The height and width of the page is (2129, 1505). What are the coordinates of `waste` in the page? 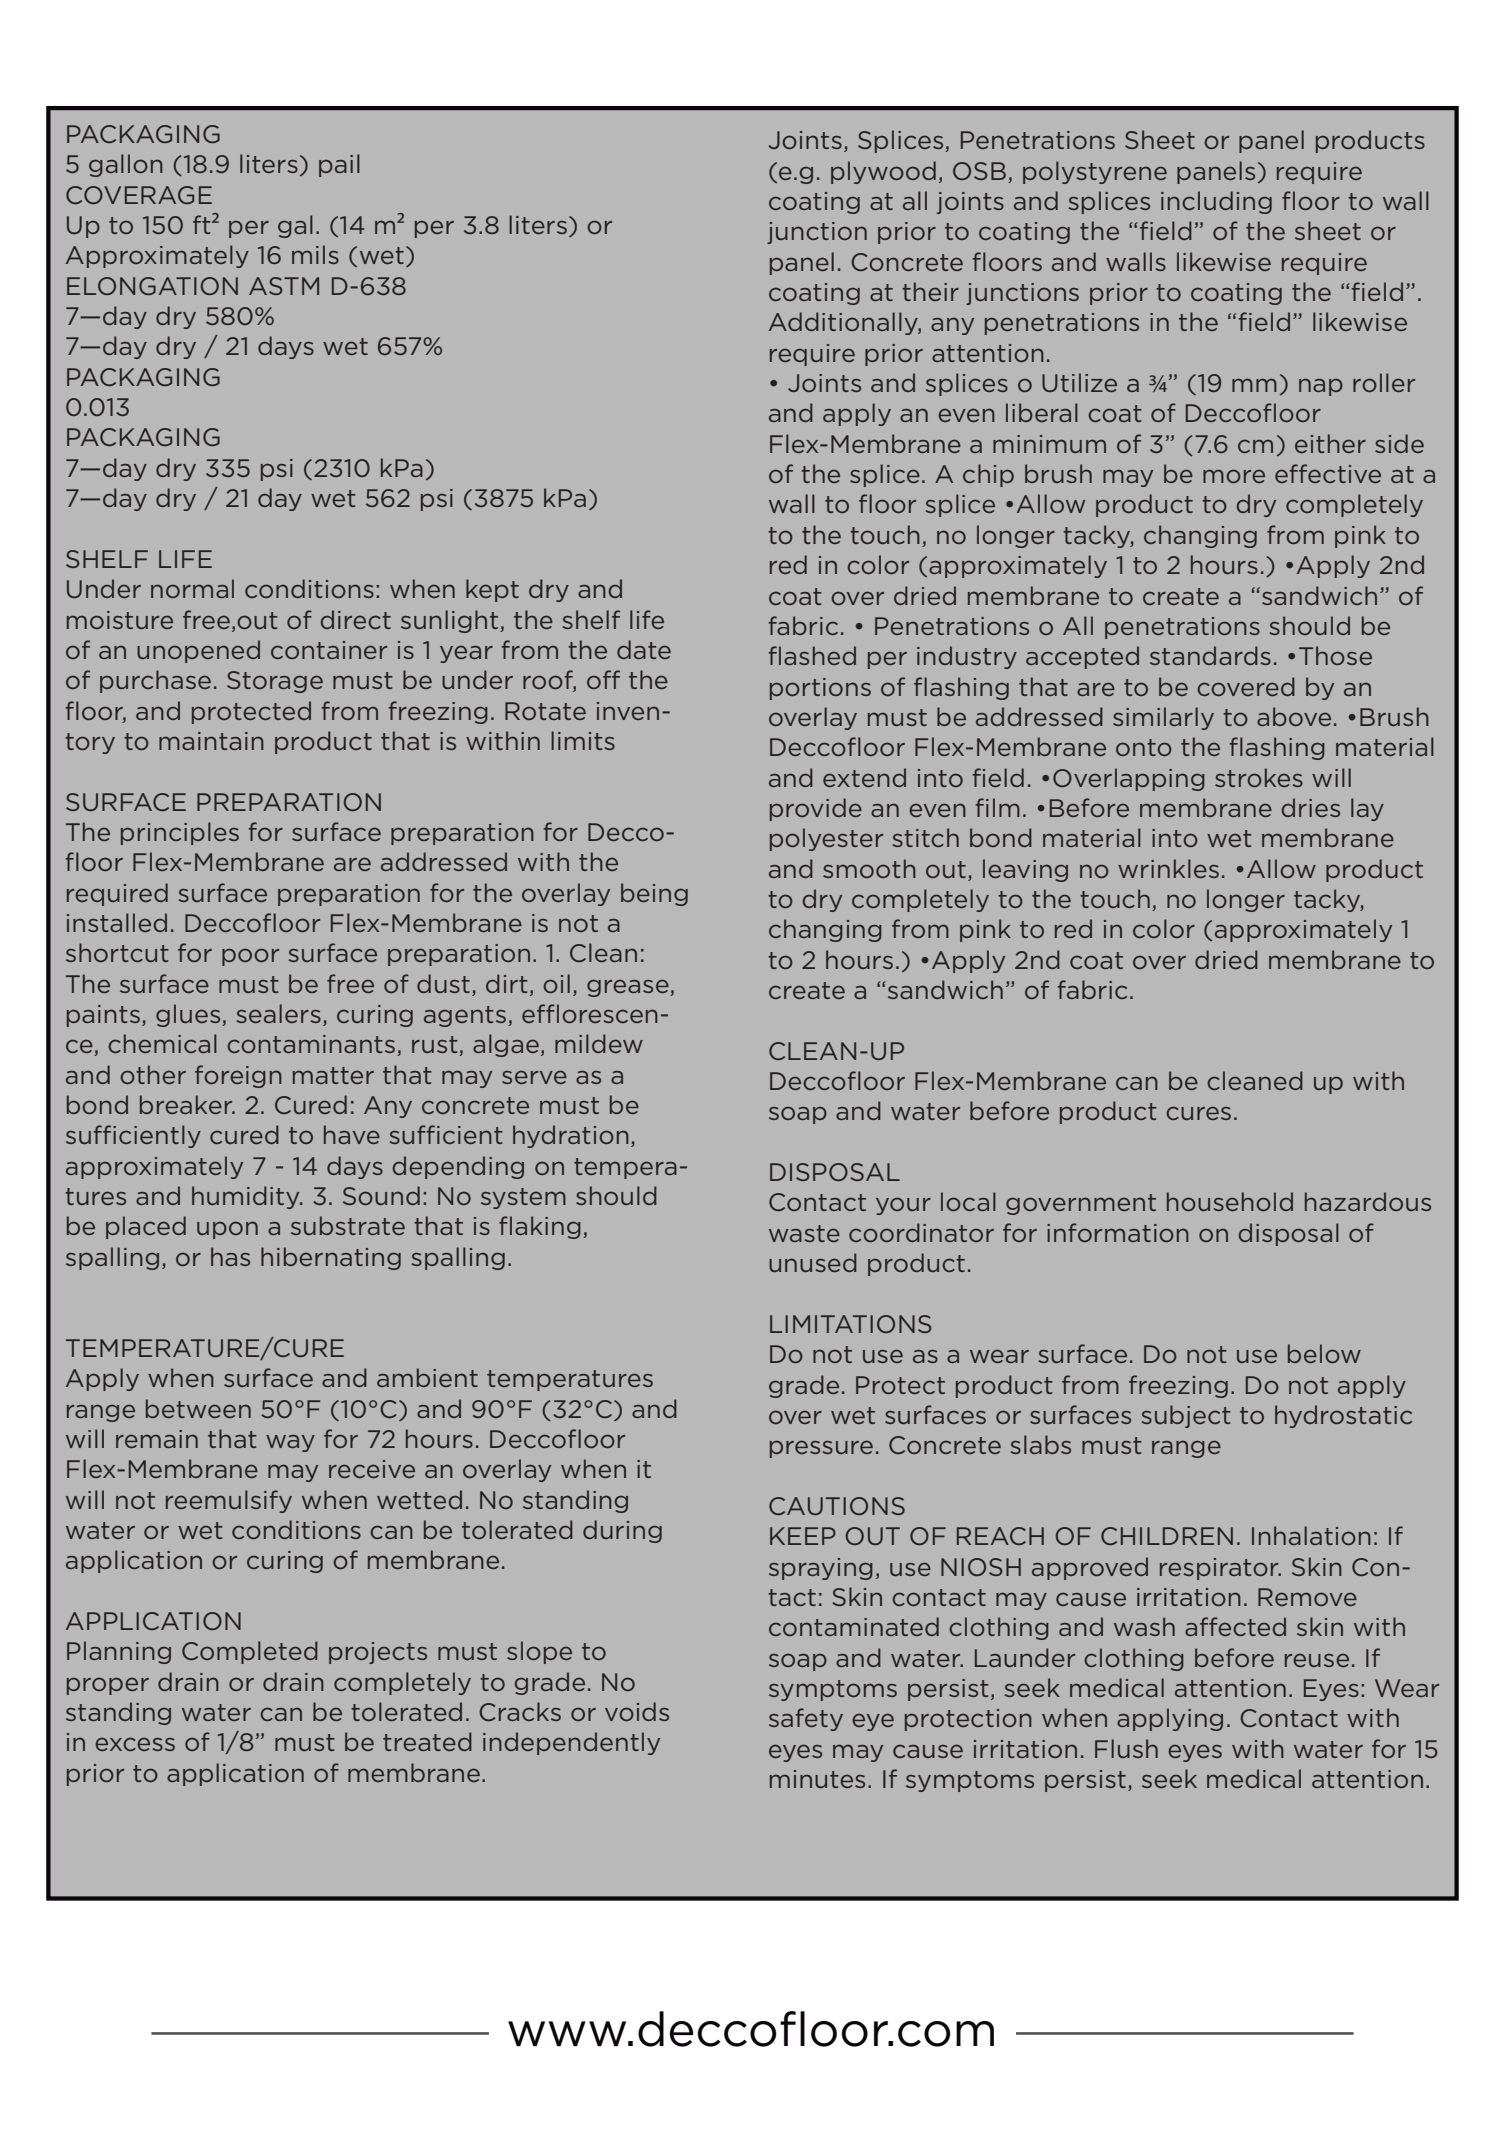 It's located at (804, 1233).
